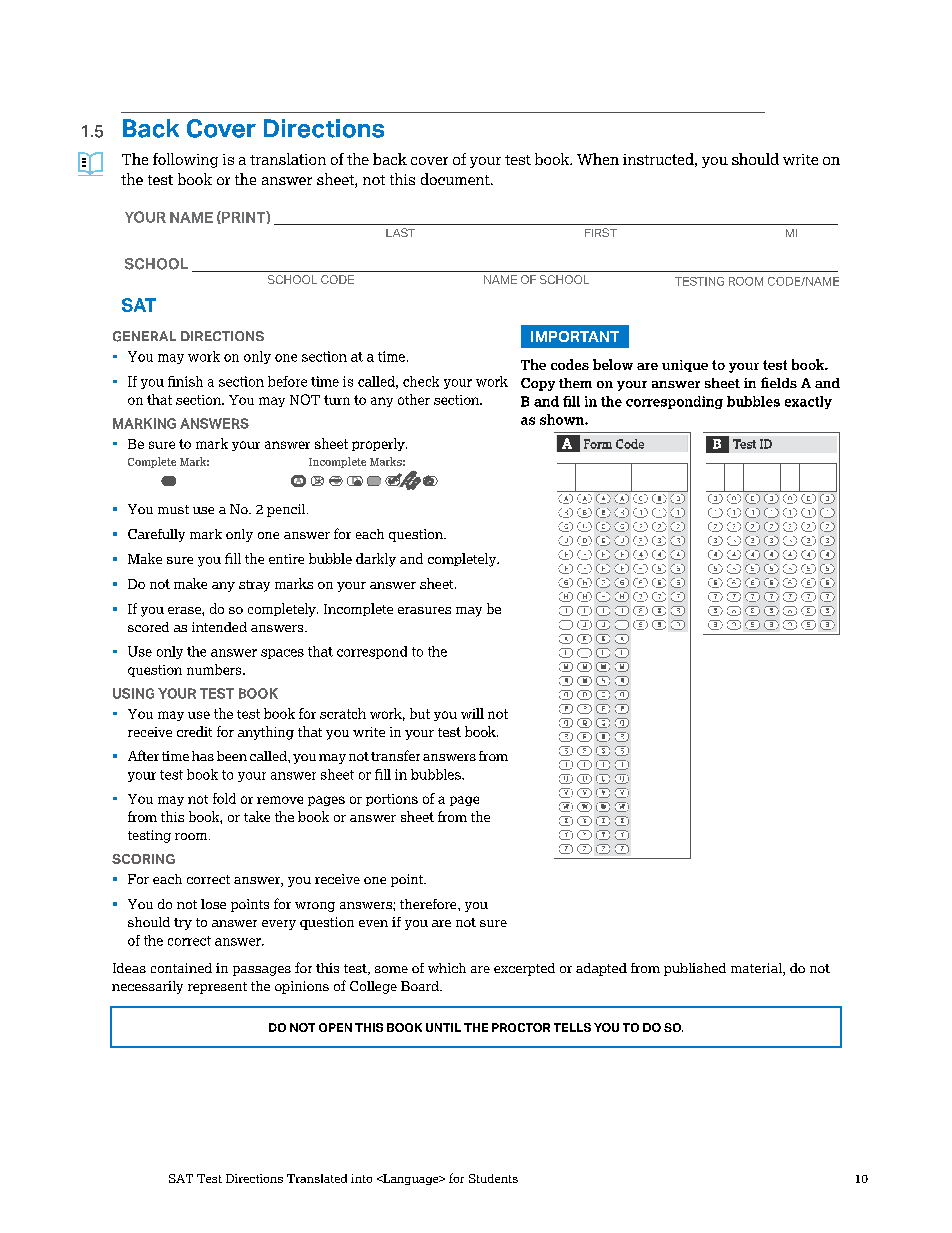 Image resolution: width=952 pixels, height=1233 pixels. Describe the element at coordinates (213, 904) in the page. I see `lose` at that location.
